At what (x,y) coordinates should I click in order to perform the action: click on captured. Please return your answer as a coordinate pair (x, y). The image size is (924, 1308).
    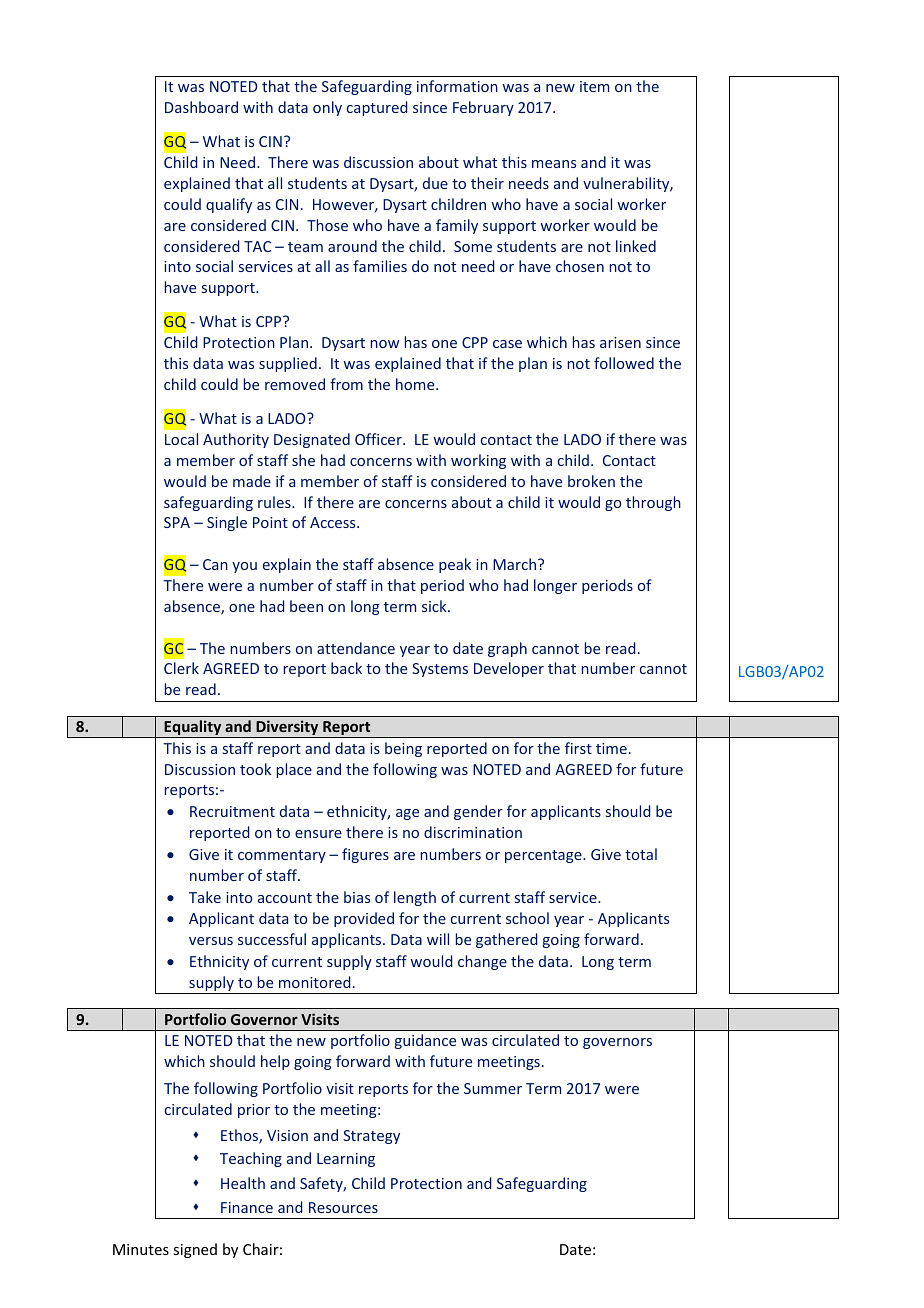
    Looking at the image, I should click on (377, 108).
